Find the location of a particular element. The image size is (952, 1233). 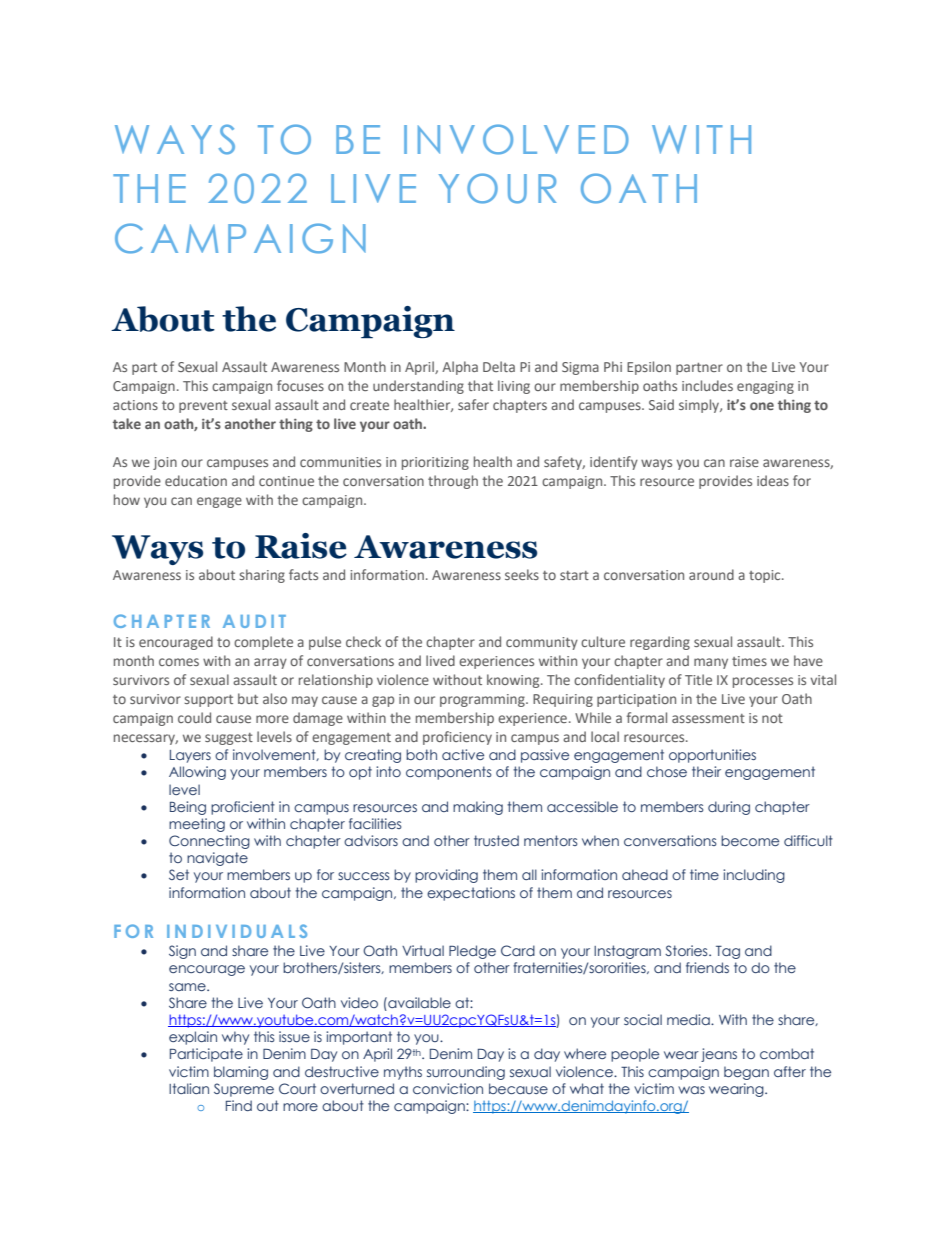

Epsilon is located at coordinates (649, 368).
